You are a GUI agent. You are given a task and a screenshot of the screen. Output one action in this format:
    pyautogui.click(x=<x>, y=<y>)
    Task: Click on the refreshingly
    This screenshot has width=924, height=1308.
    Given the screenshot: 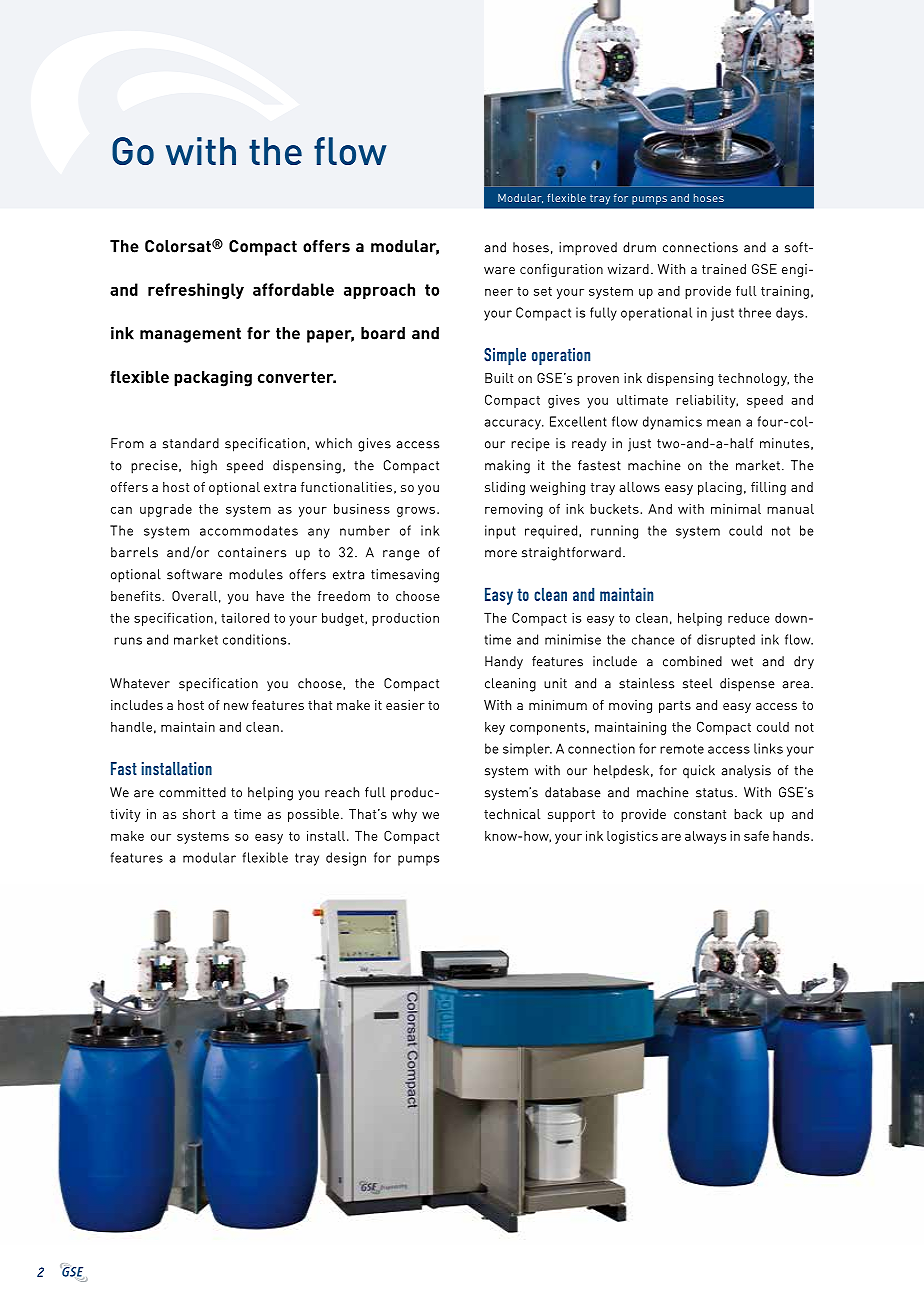 What is the action you would take?
    pyautogui.click(x=196, y=291)
